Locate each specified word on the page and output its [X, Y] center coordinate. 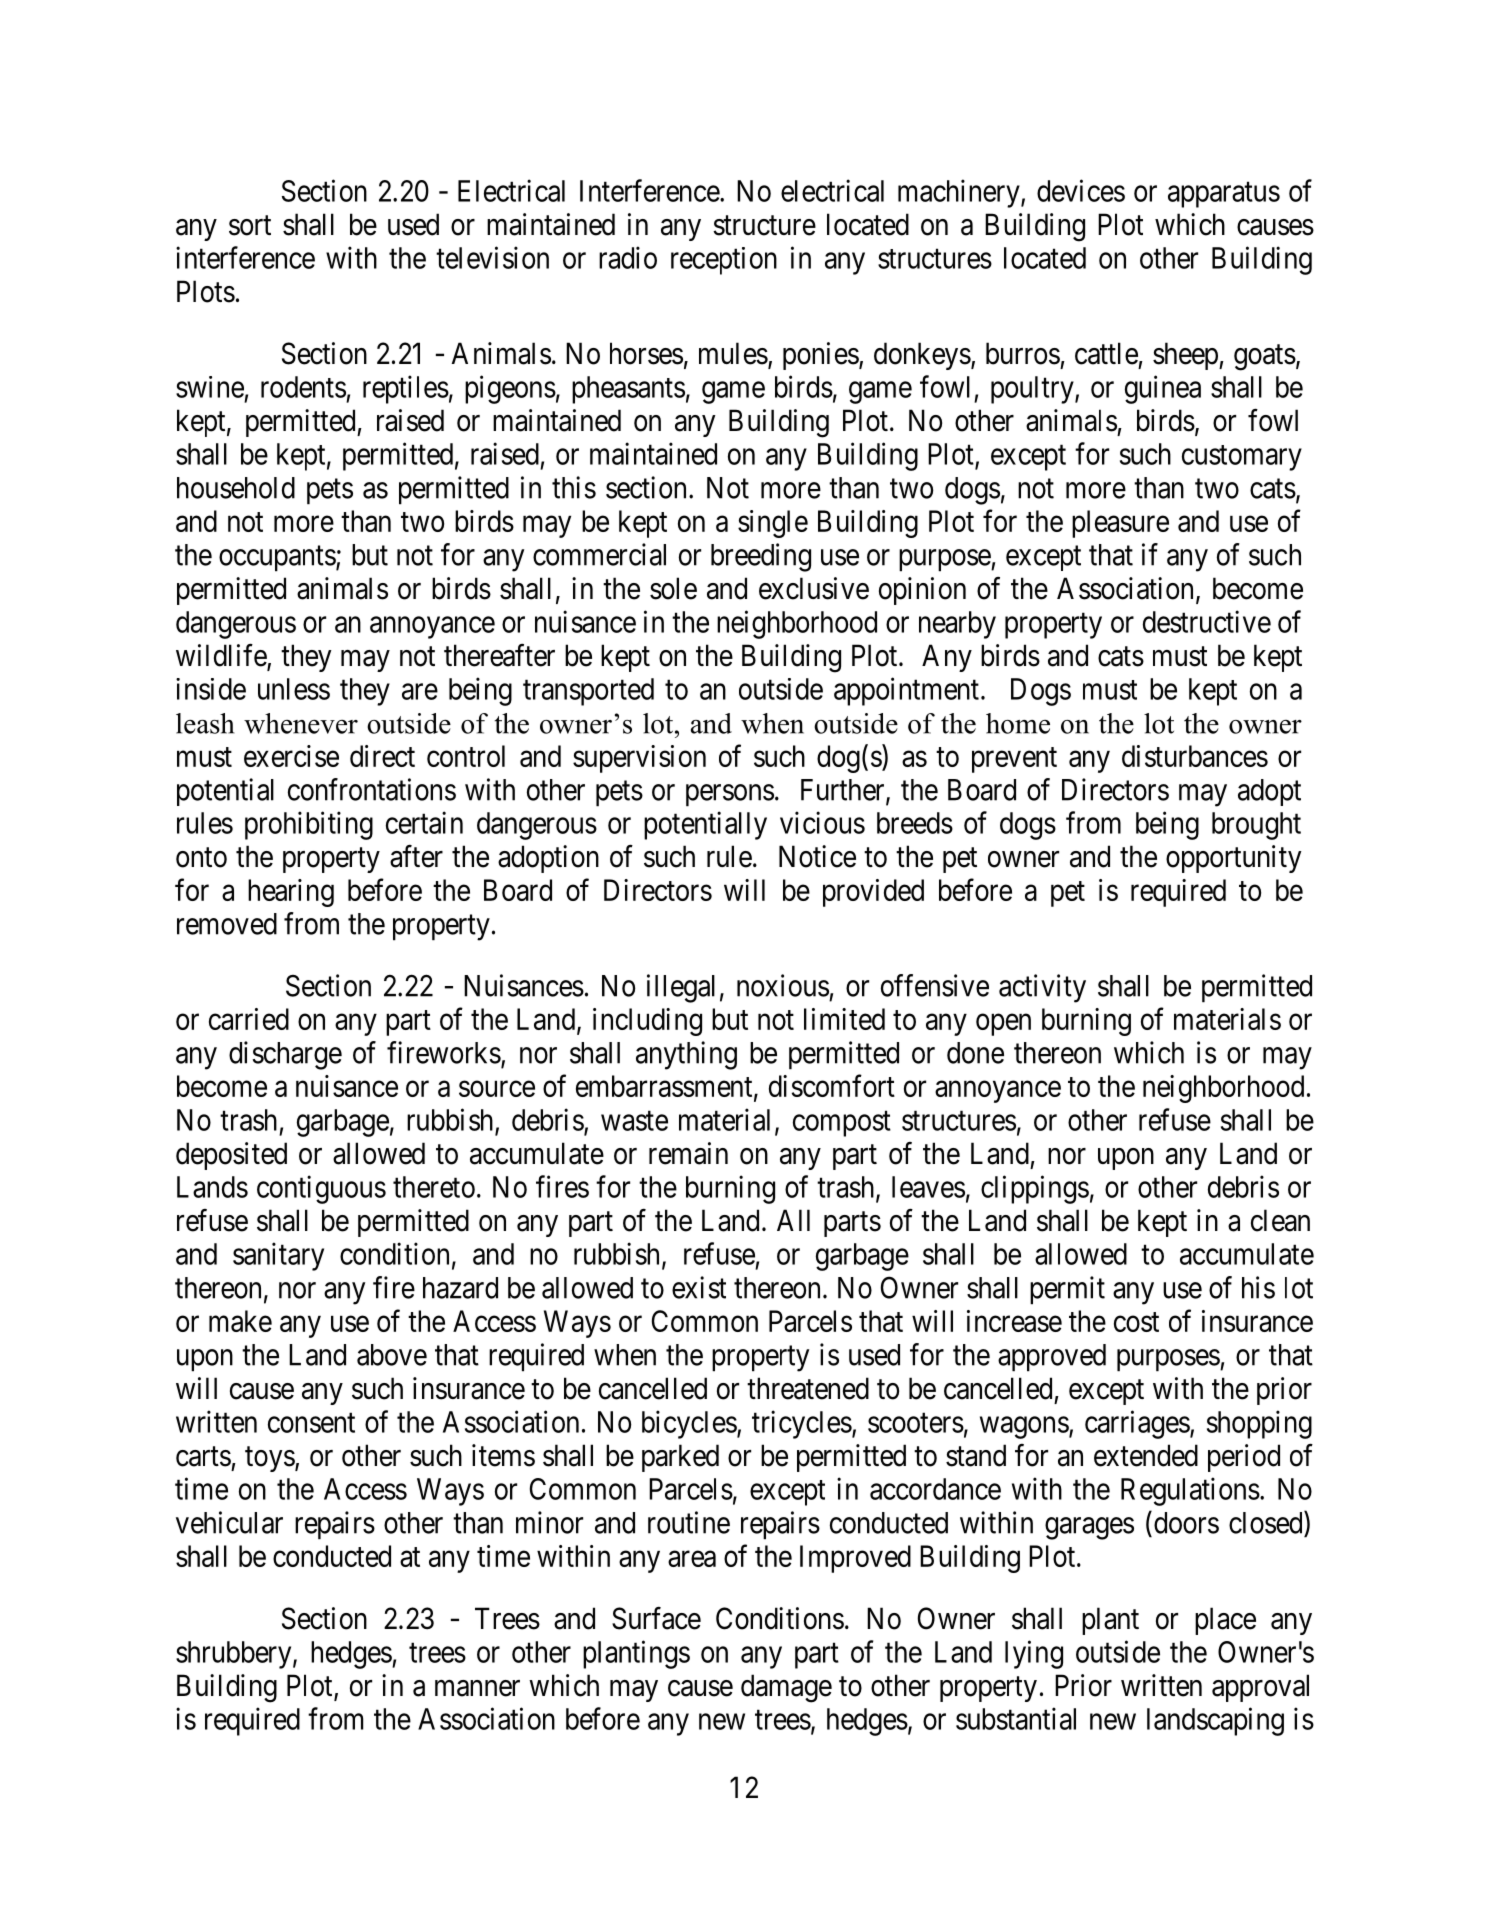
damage [786, 1688]
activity [1042, 988]
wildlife [222, 656]
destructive [1207, 621]
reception [724, 261]
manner [477, 1688]
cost [1136, 1322]
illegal [681, 988]
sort [250, 226]
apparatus [1224, 195]
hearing [291, 893]
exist [699, 1287]
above [392, 1355]
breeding [761, 557]
